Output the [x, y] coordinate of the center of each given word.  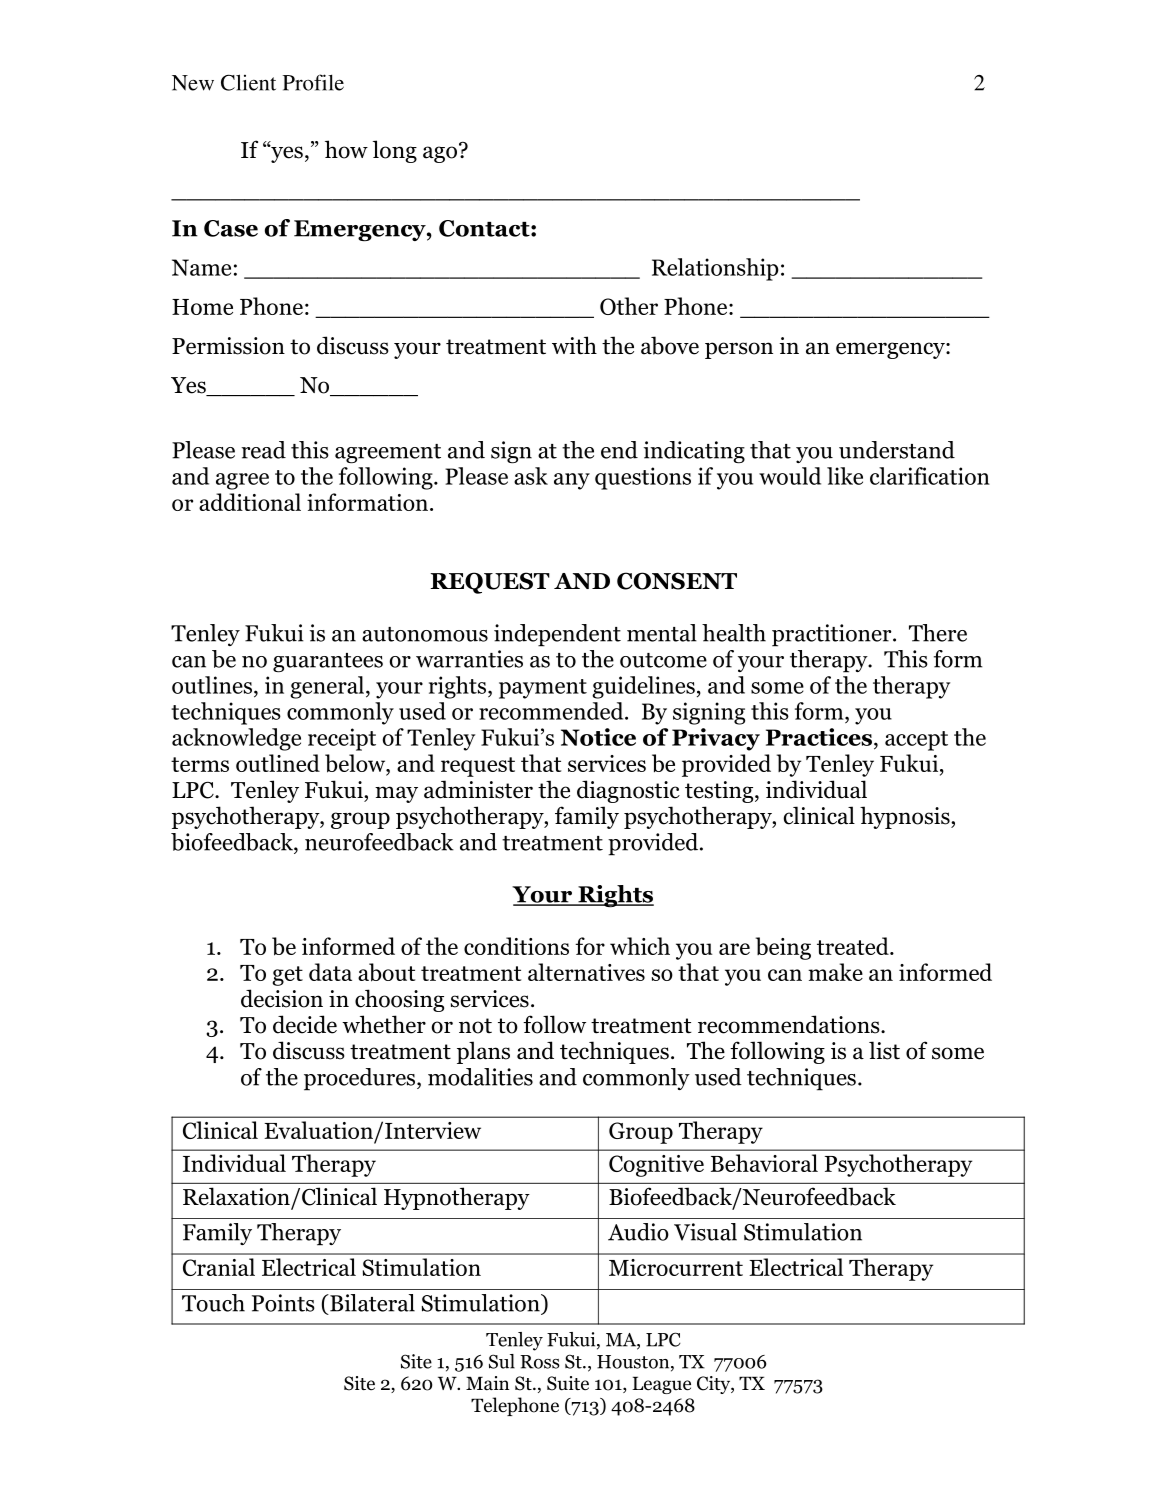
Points [283, 1303]
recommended [552, 711]
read [263, 450]
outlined [278, 763]
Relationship [715, 269]
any [572, 481]
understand [897, 450]
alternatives [586, 972]
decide [305, 1024]
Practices [820, 737]
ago [440, 154]
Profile [313, 82]
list [884, 1050]
